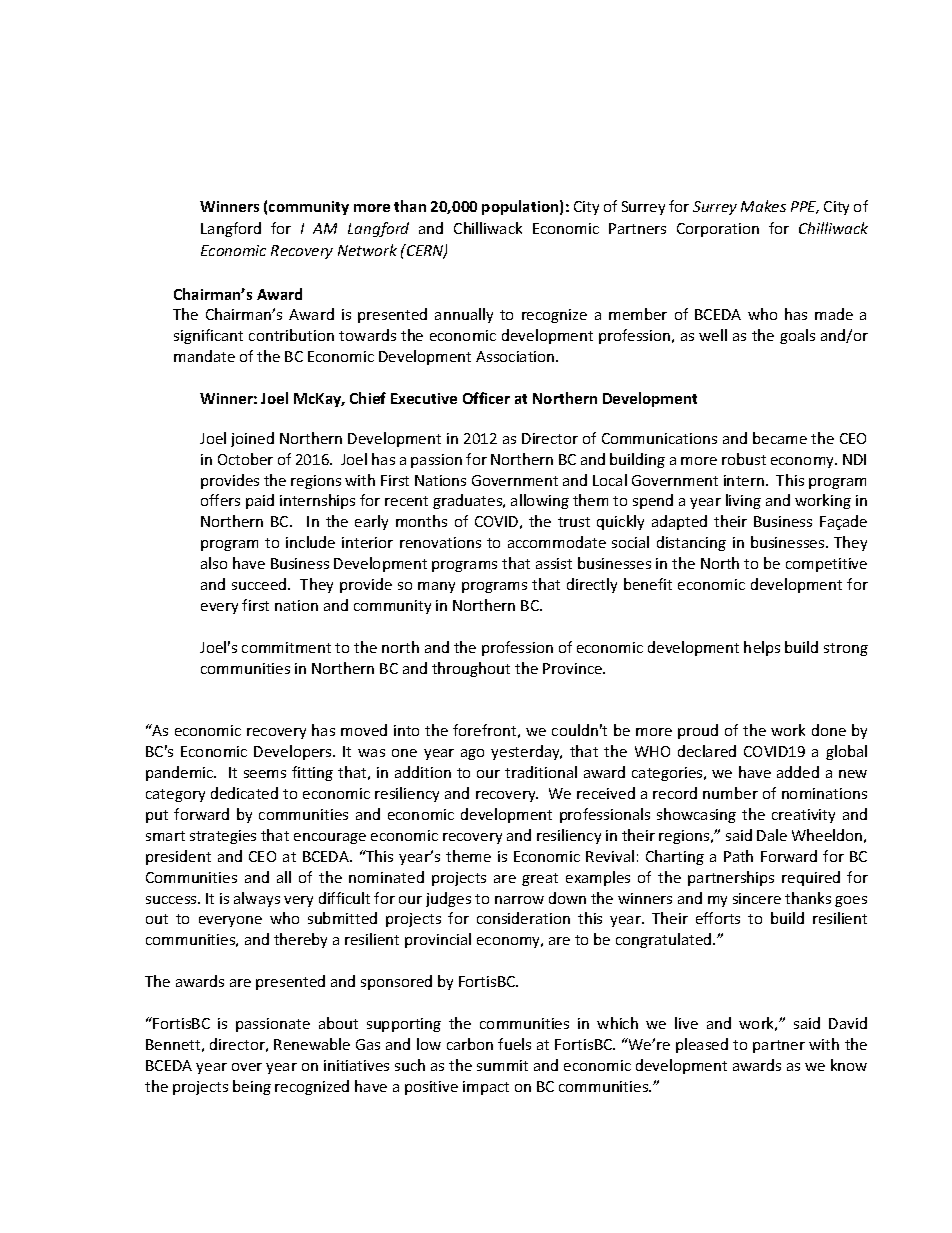 This screenshot has height=1233, width=952. What do you see at coordinates (252, 1087) in the screenshot?
I see `being` at bounding box center [252, 1087].
